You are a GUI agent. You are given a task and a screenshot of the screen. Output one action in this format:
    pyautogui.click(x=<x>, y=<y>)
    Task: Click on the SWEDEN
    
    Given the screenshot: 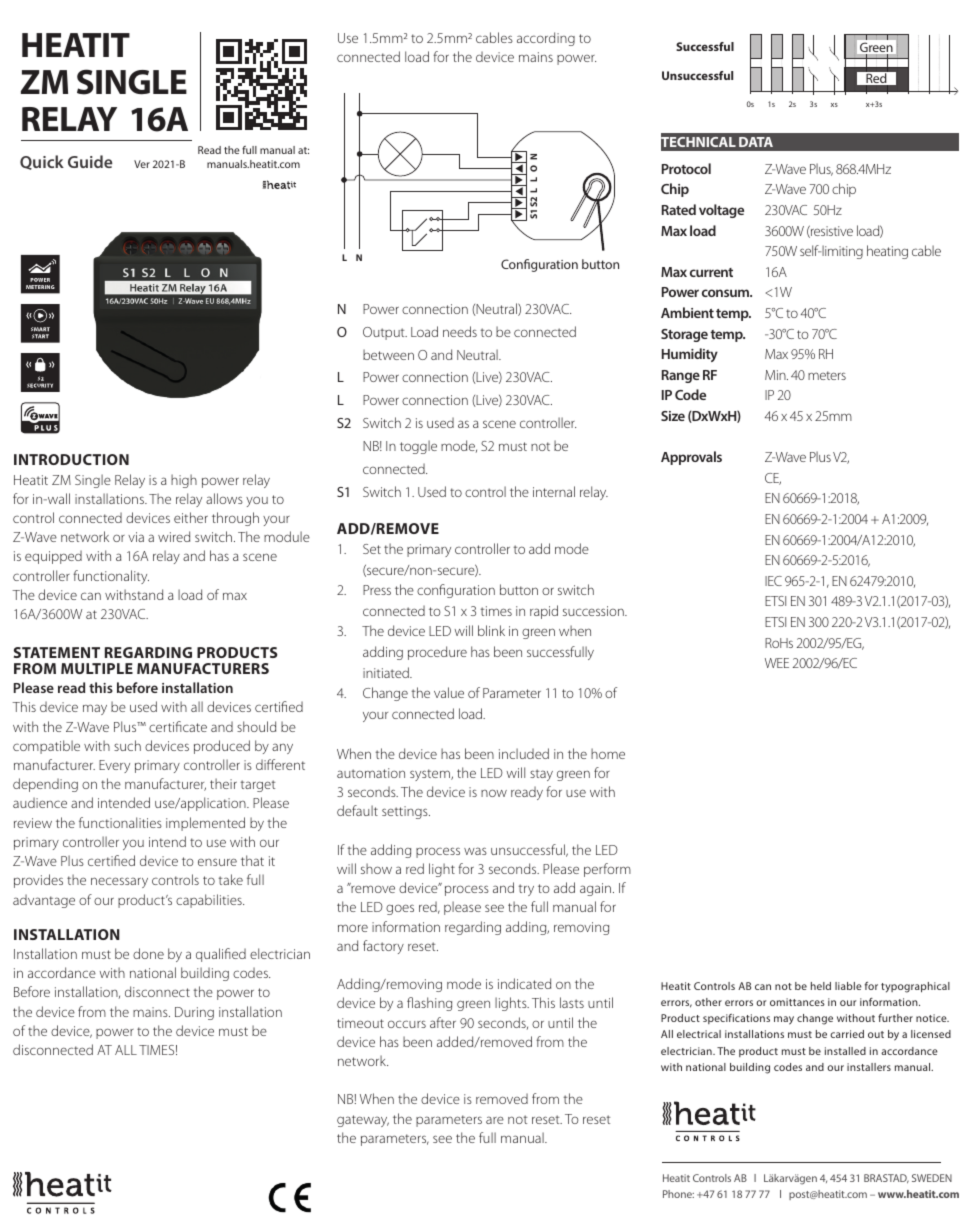 What is the action you would take?
    pyautogui.click(x=932, y=1178)
